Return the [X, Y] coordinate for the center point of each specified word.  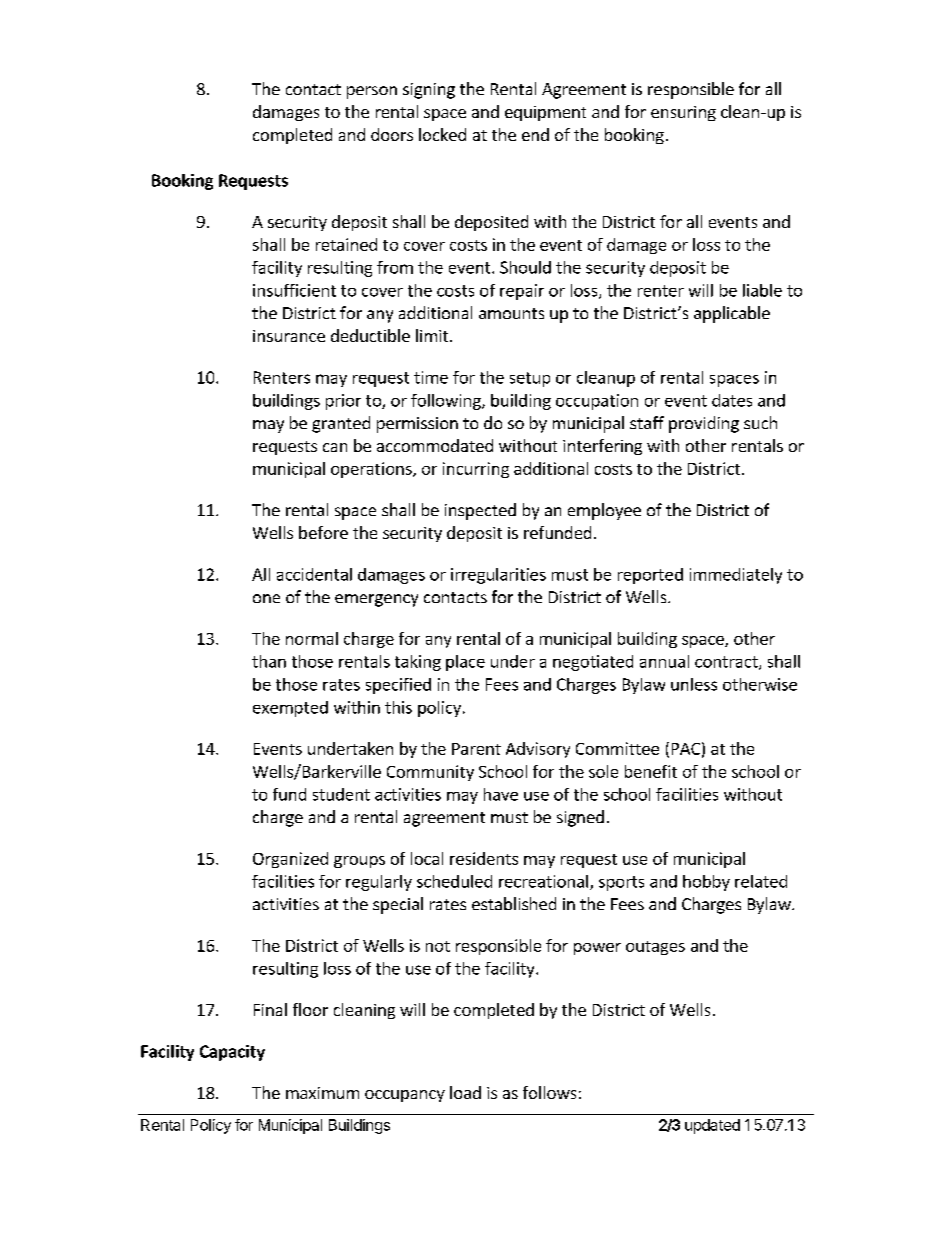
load [465, 1092]
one [266, 598]
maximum [322, 1093]
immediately [736, 576]
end [535, 134]
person [372, 92]
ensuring [683, 113]
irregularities [498, 576]
